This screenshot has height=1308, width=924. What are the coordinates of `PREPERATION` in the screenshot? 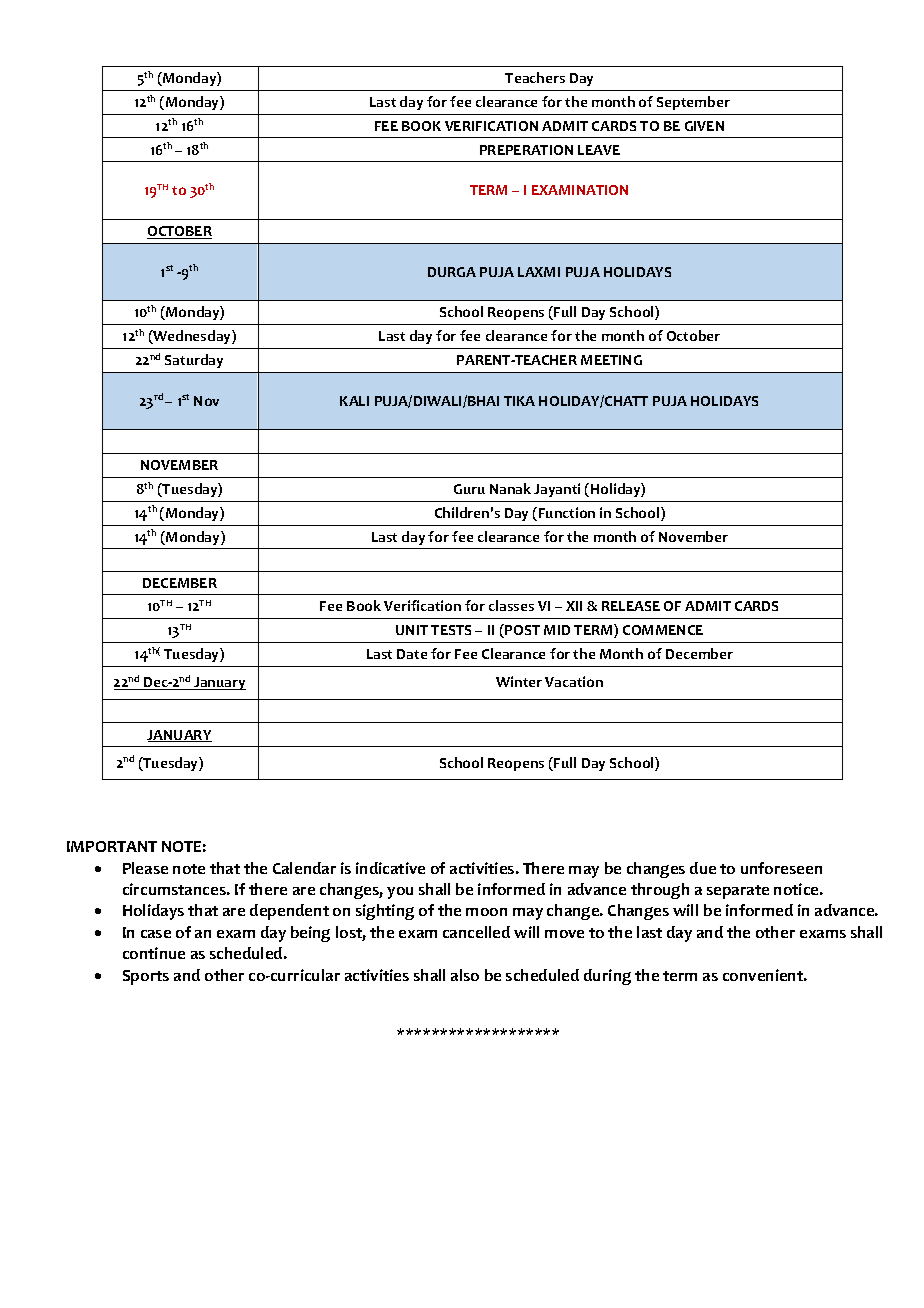 It's located at (526, 150).
